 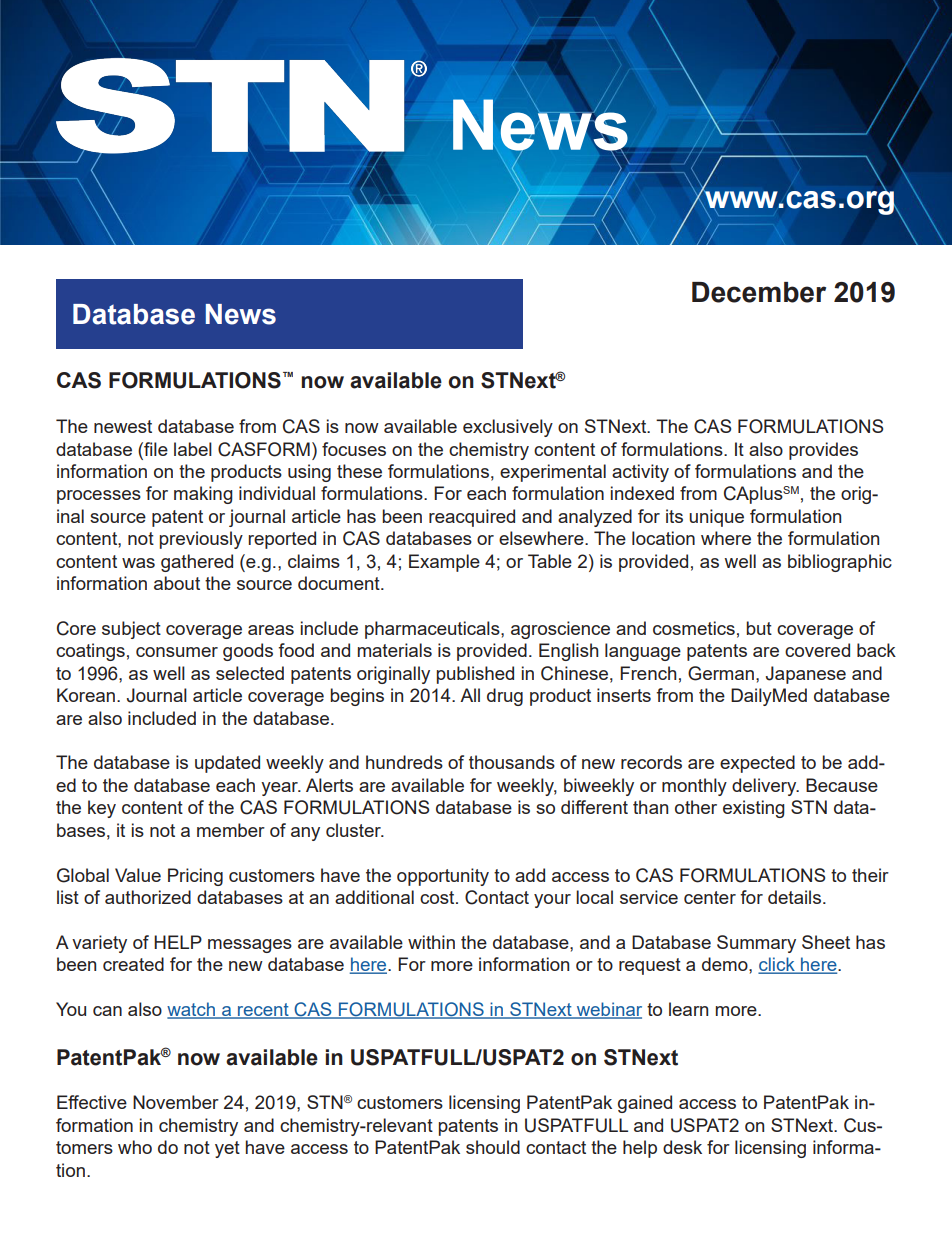 What do you see at coordinates (759, 292) in the screenshot?
I see `December` at bounding box center [759, 292].
